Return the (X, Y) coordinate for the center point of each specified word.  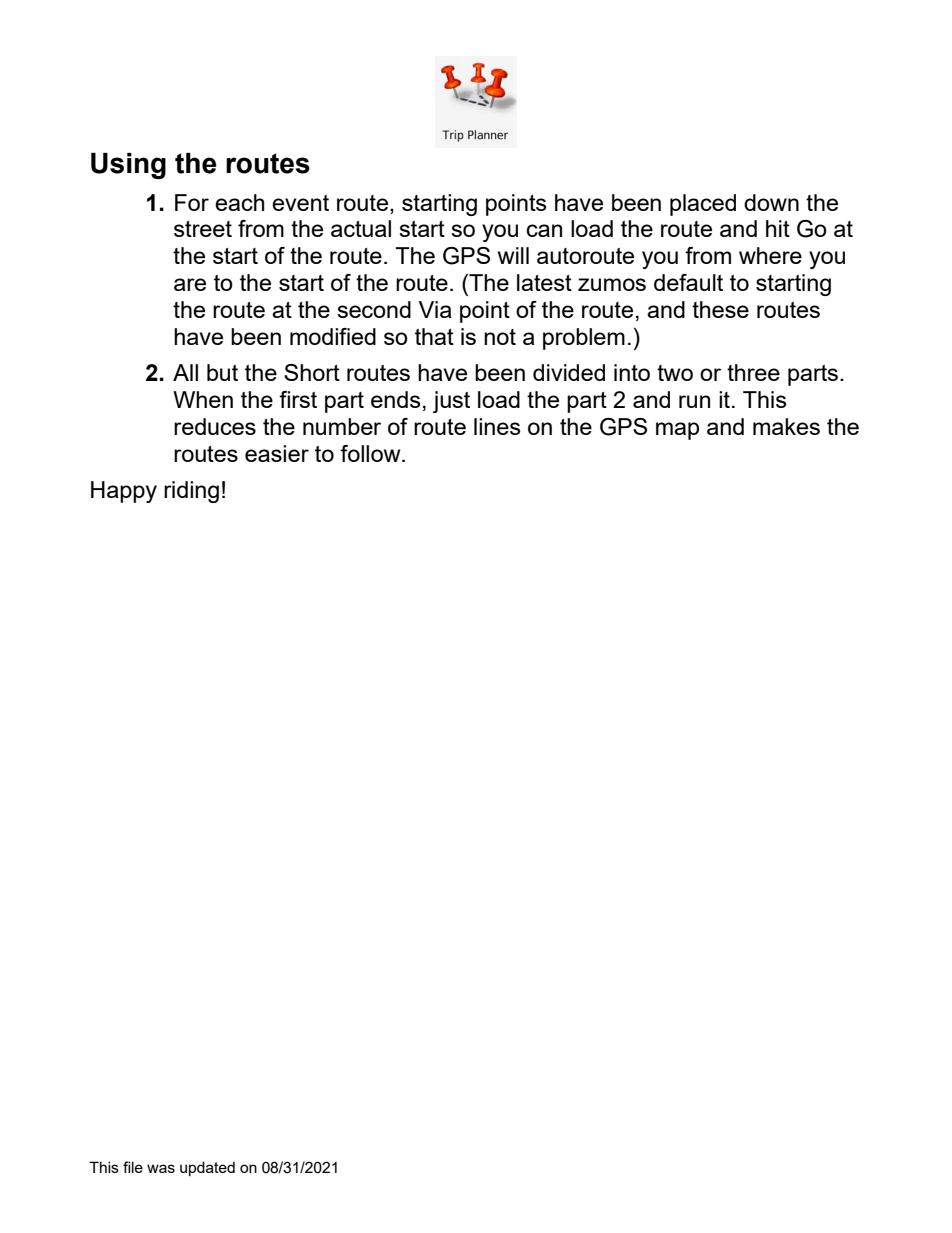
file (133, 1167)
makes (786, 426)
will (513, 255)
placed (703, 205)
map (677, 431)
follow (371, 453)
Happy (124, 492)
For (192, 202)
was (161, 1168)
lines (497, 426)
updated (207, 1168)
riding (191, 492)
